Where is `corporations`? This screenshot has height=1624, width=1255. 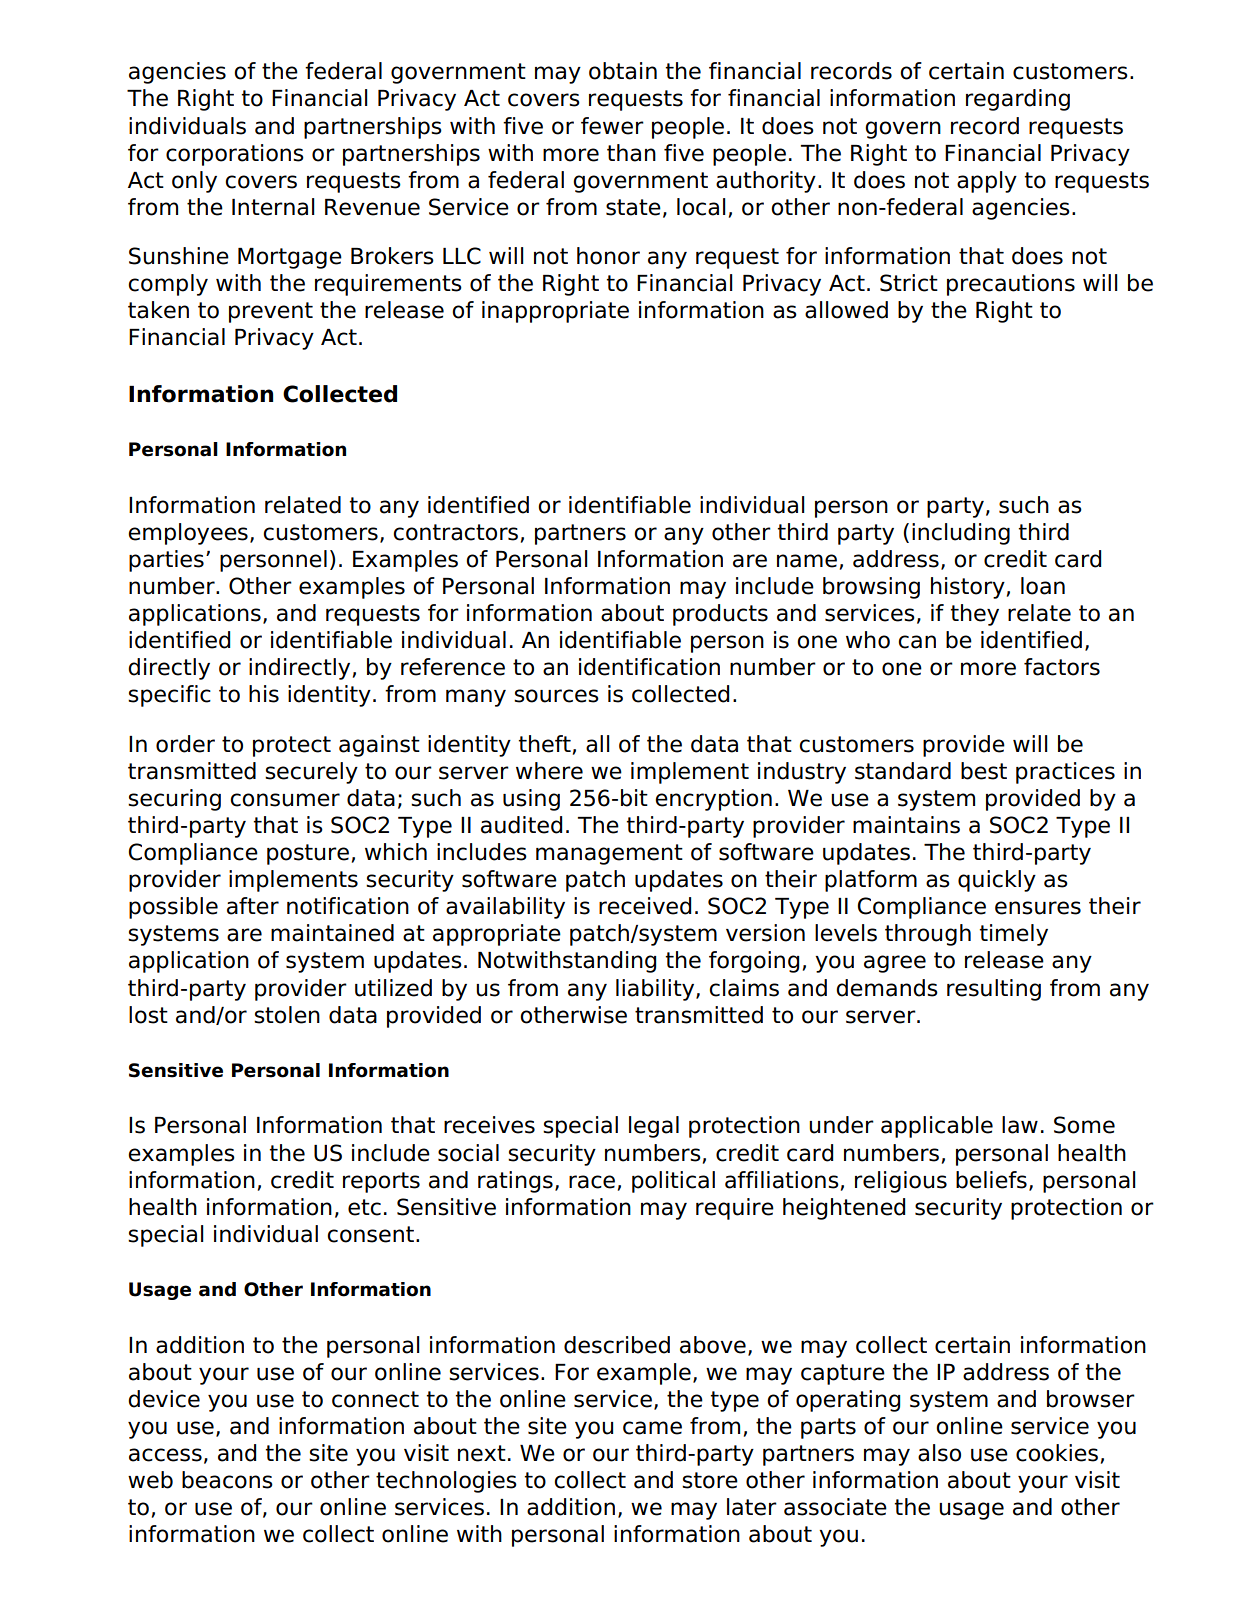 corporations is located at coordinates (235, 155).
